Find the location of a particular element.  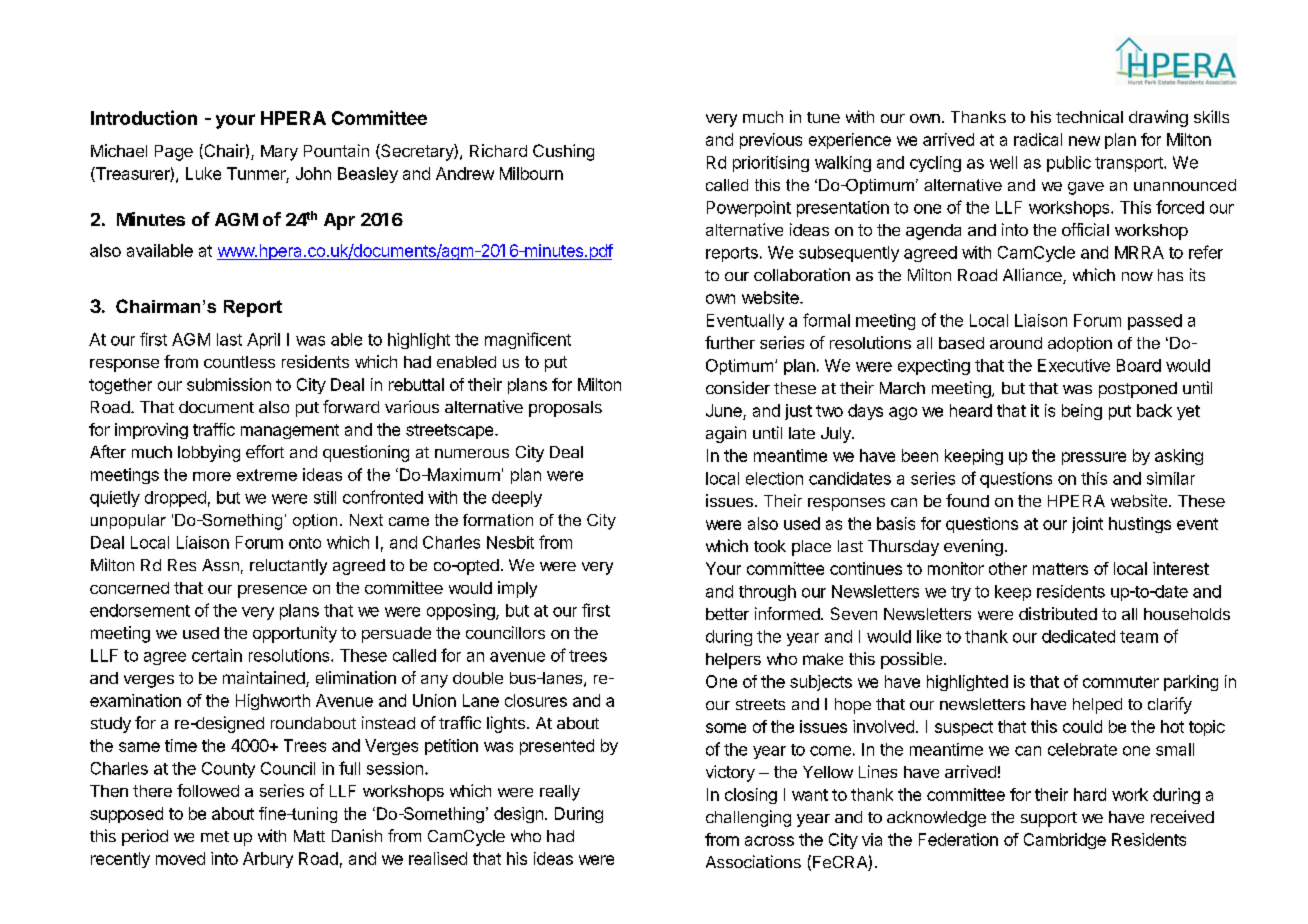

pressure is located at coordinates (1094, 458).
